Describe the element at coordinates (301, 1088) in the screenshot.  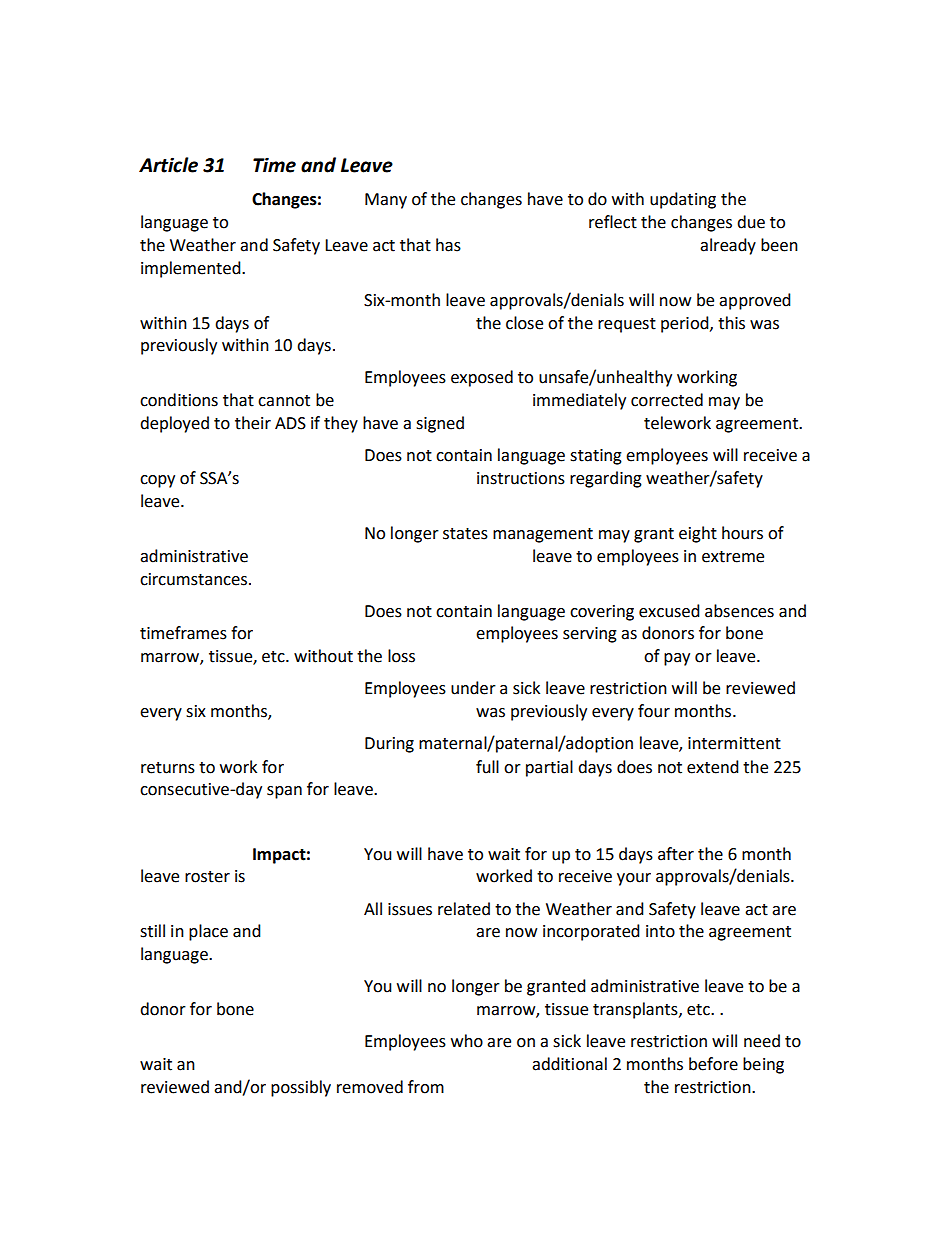
I see `possibly` at that location.
